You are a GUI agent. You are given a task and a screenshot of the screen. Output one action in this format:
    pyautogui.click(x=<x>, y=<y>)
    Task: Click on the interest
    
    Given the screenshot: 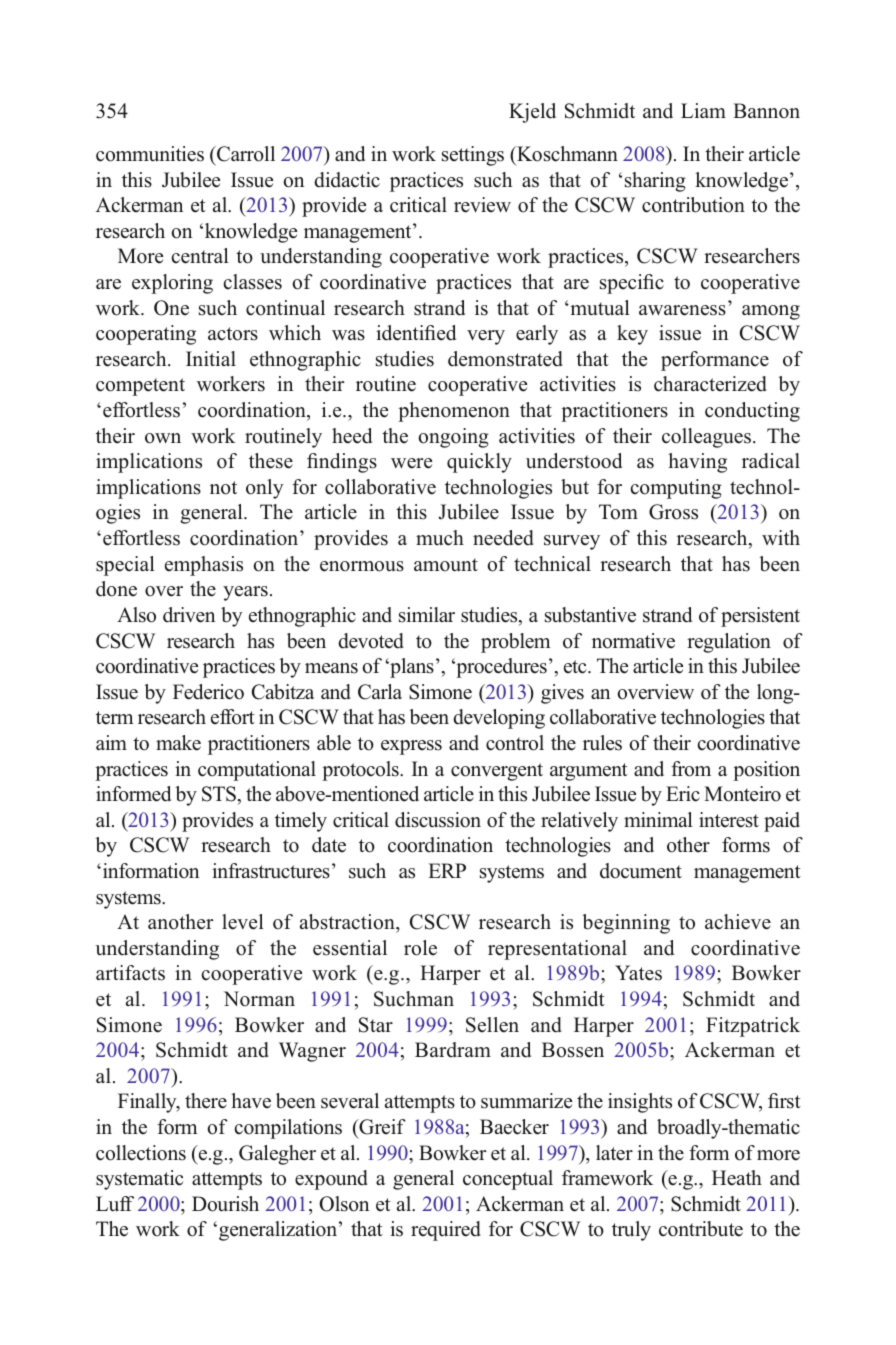 What is the action you would take?
    pyautogui.click(x=729, y=820)
